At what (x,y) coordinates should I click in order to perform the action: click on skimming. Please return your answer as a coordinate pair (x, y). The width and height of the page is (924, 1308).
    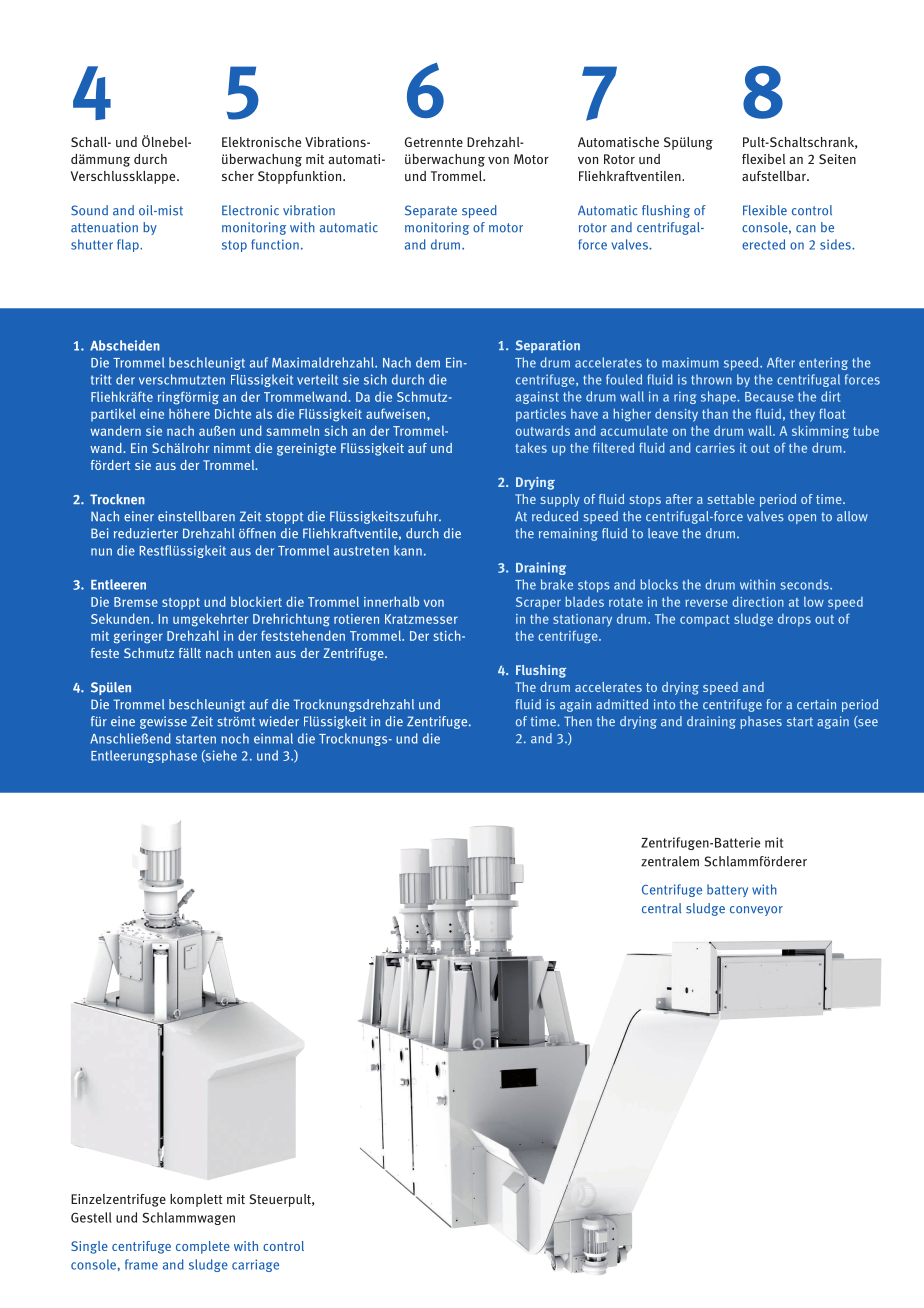
    Looking at the image, I should click on (820, 432).
